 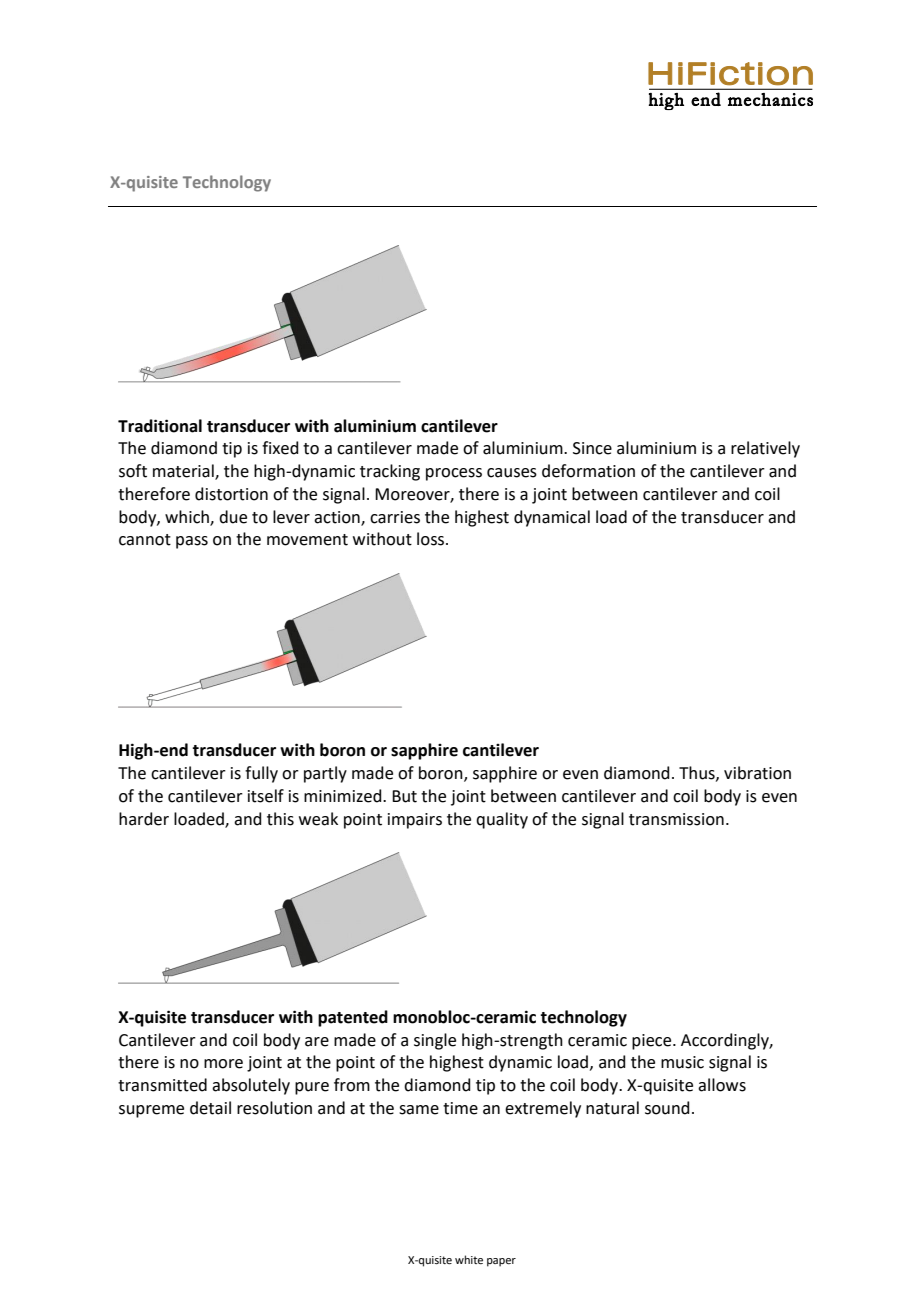 I want to click on detail, so click(x=210, y=1108).
